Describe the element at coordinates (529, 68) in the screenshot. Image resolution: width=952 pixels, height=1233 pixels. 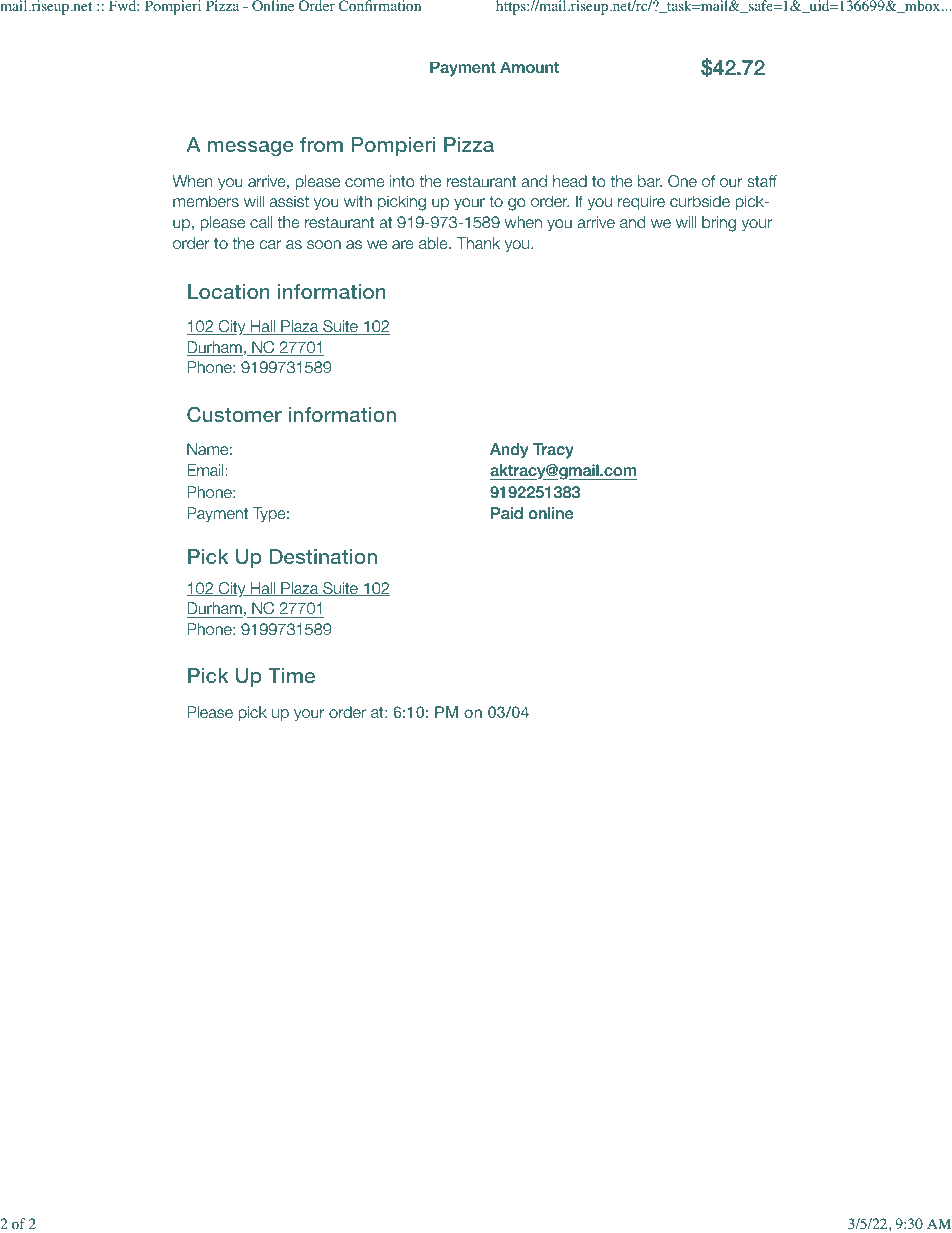
I see `Amount` at that location.
